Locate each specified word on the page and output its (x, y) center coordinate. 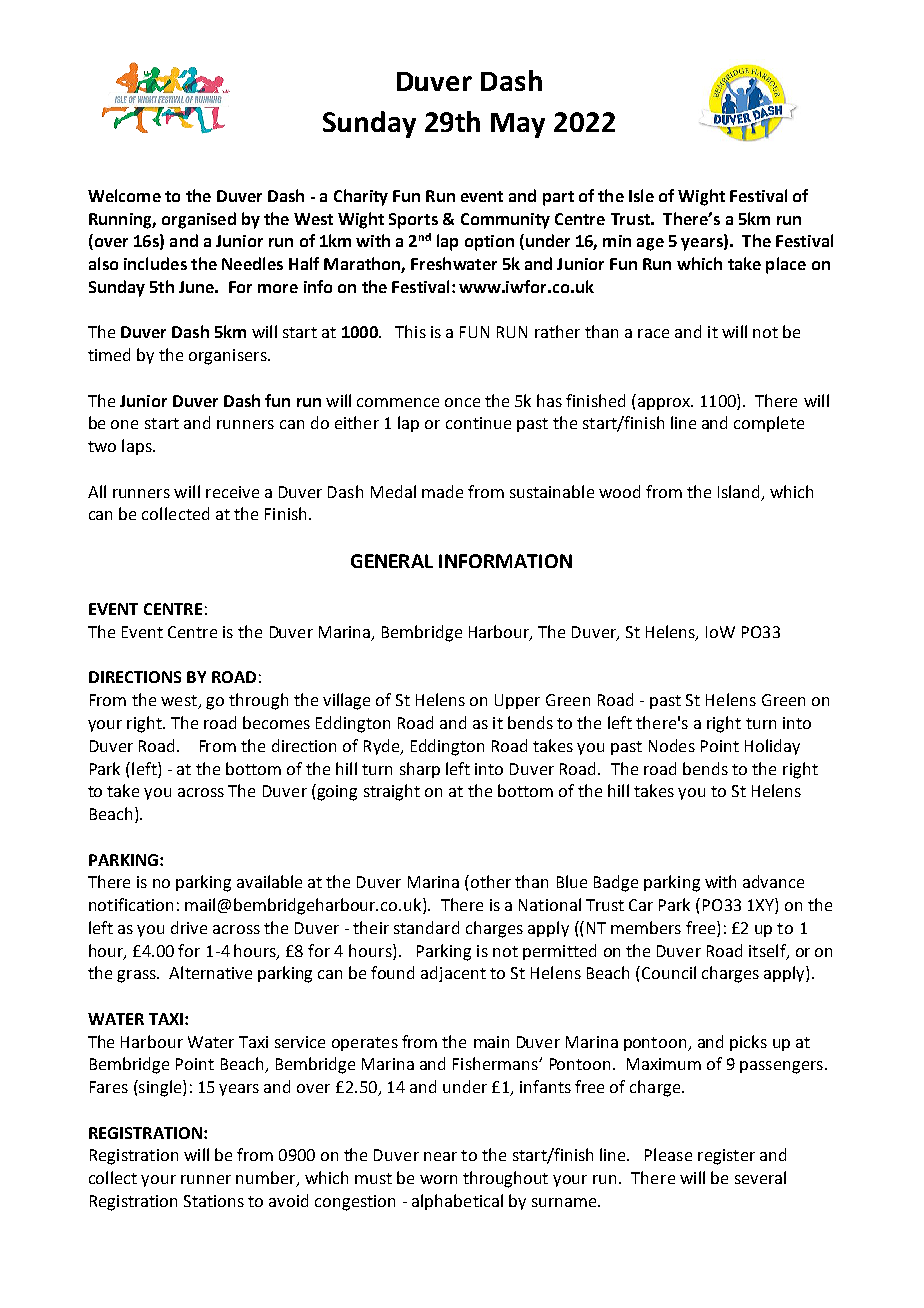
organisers (229, 357)
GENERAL (392, 561)
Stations (214, 1201)
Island (738, 491)
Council (667, 972)
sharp (420, 770)
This (410, 331)
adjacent (453, 974)
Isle (641, 195)
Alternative (210, 972)
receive (232, 492)
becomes (276, 722)
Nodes (672, 745)
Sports (413, 221)
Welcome (124, 195)
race (653, 333)
